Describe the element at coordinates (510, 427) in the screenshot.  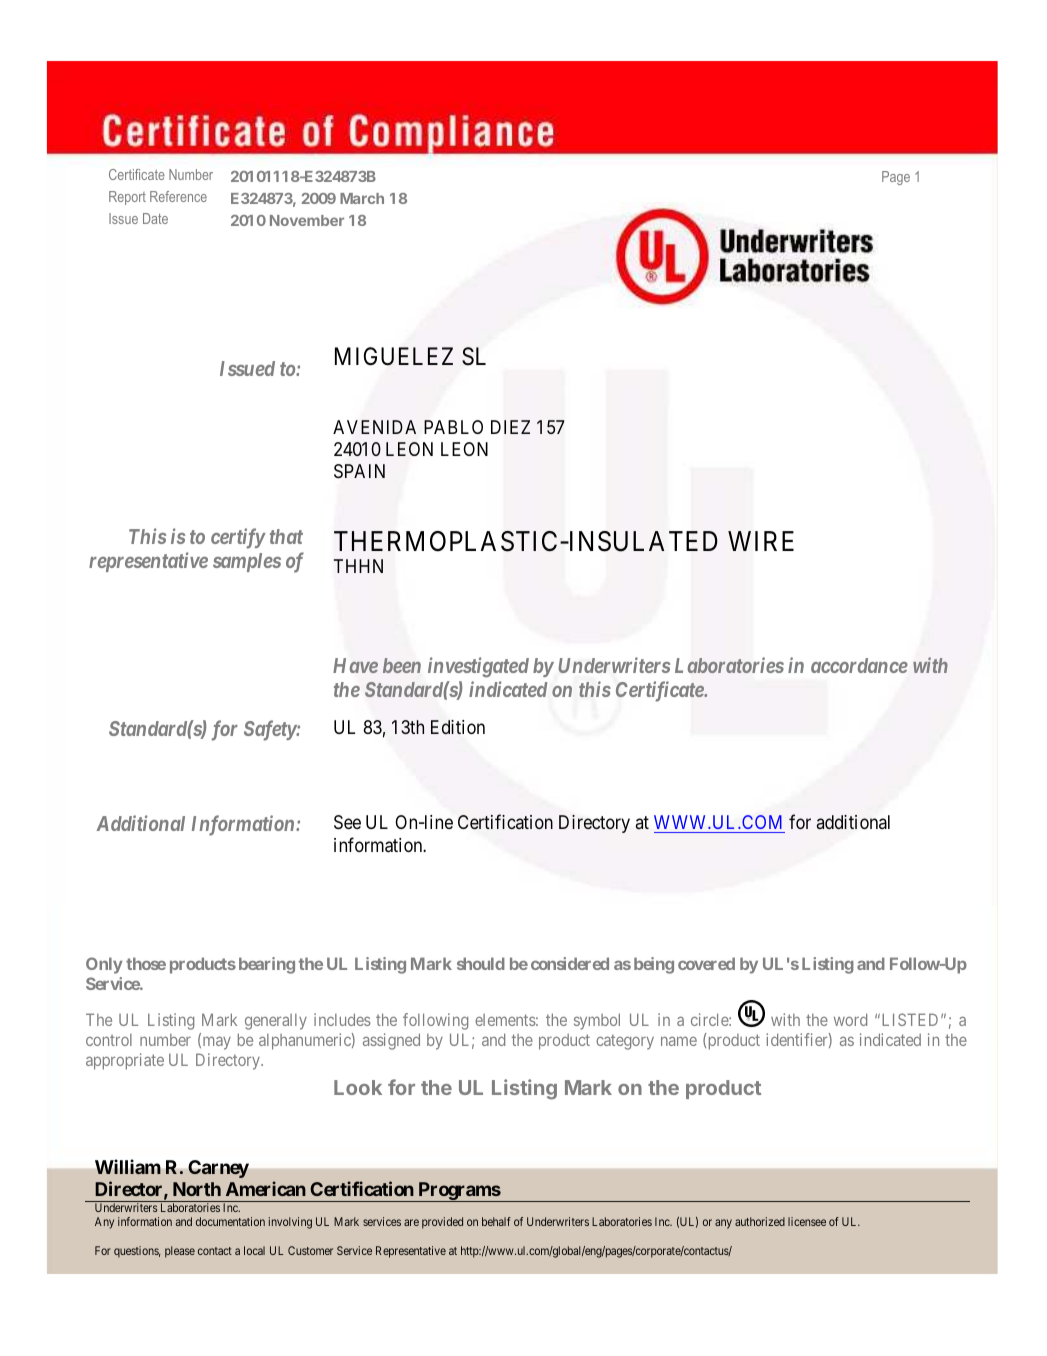
I see `DIEZ` at that location.
